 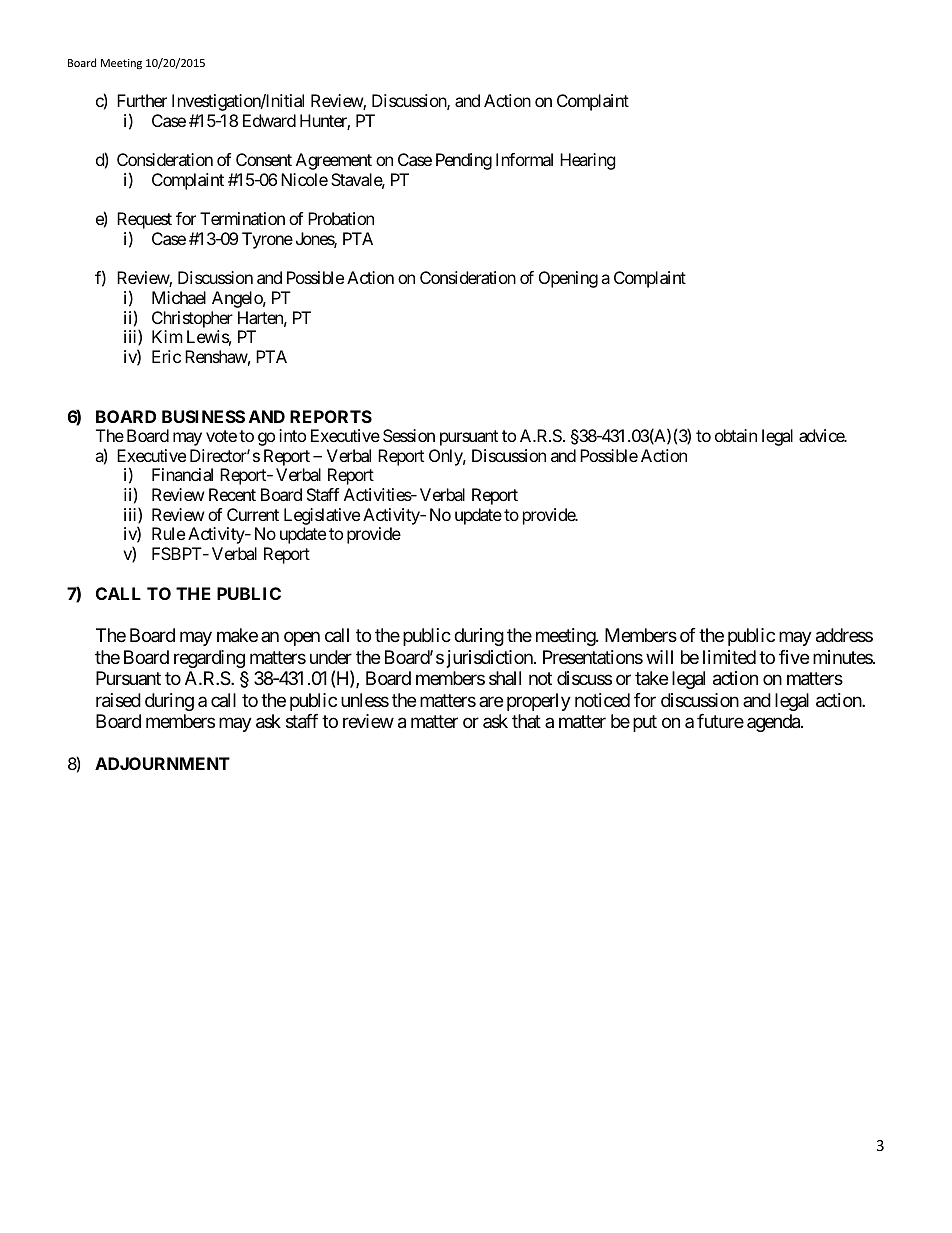 I want to click on Probation, so click(x=341, y=218).
